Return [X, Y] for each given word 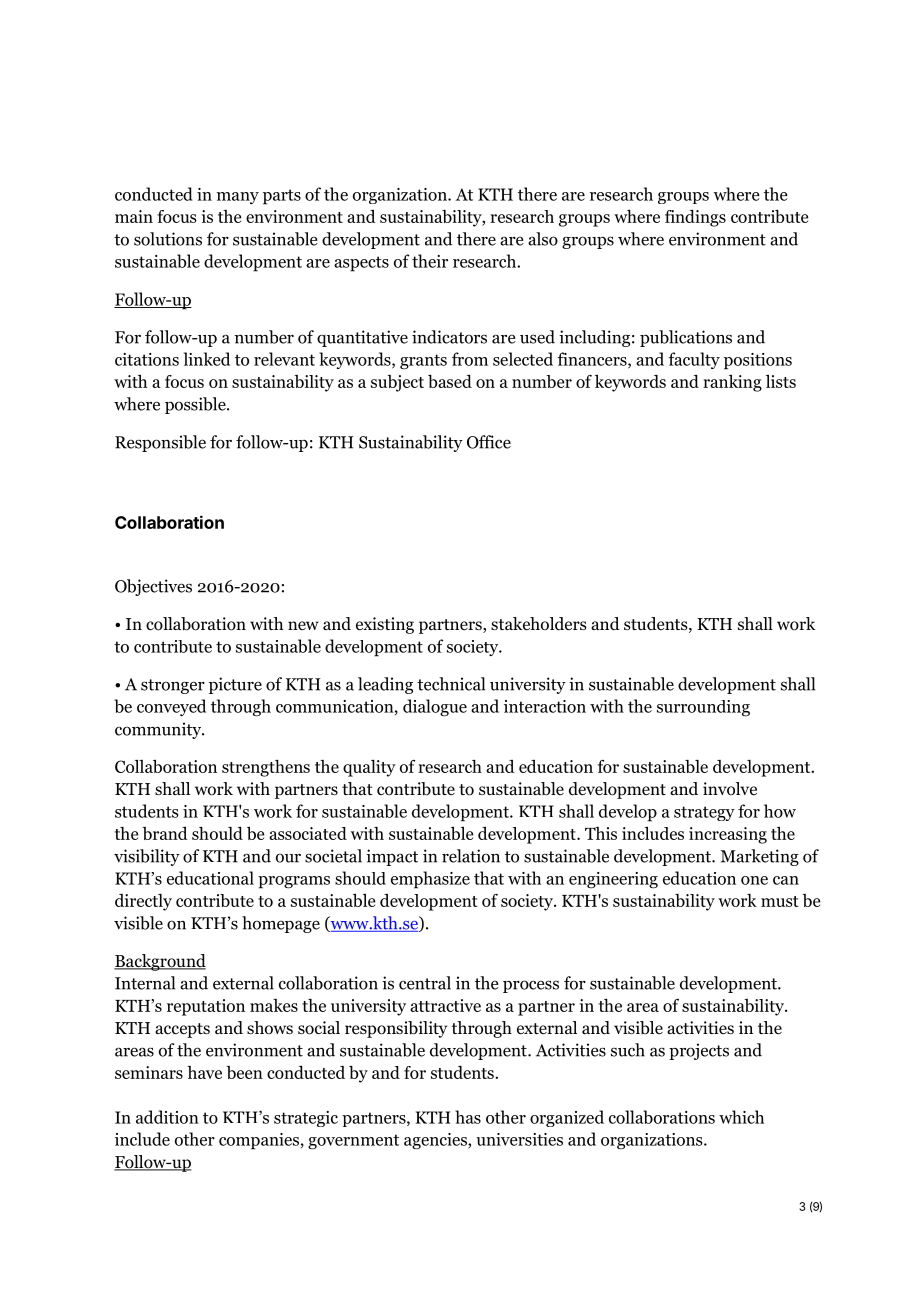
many [238, 198]
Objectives [153, 587]
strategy [704, 813]
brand [165, 833]
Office [489, 442]
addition [167, 1117]
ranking [732, 383]
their [430, 261]
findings [695, 218]
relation [471, 856]
